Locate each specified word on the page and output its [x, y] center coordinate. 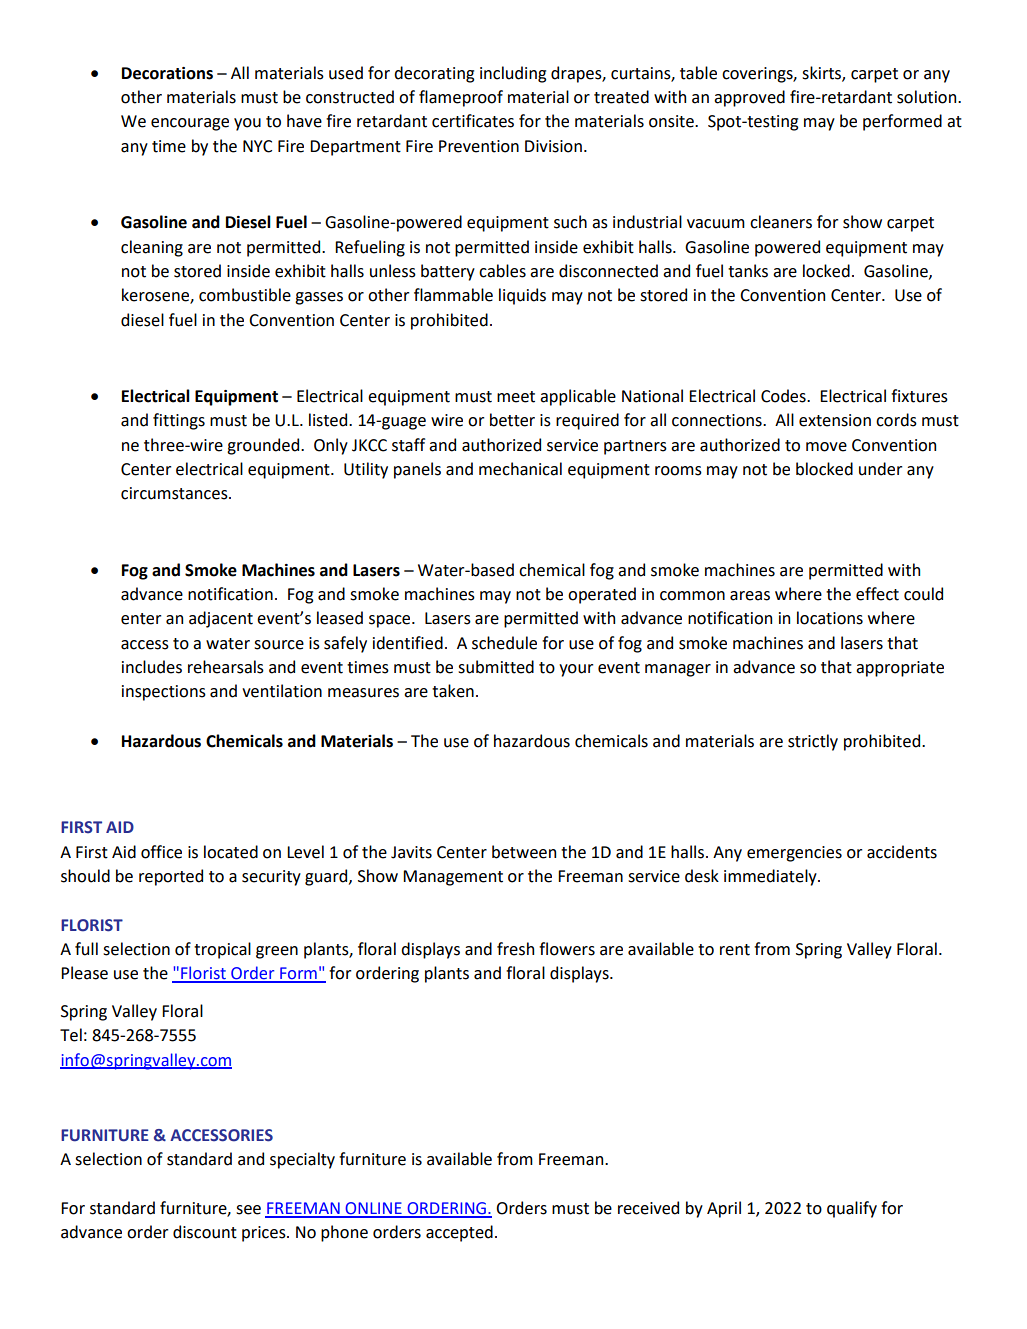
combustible [245, 295]
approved [749, 98]
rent [735, 950]
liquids [522, 296]
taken [453, 691]
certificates [473, 121]
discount [205, 1232]
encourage [190, 124]
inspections [164, 693]
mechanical [520, 469]
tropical [222, 950]
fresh [515, 949]
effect [877, 594]
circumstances [175, 493]
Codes [784, 396]
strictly [813, 742]
